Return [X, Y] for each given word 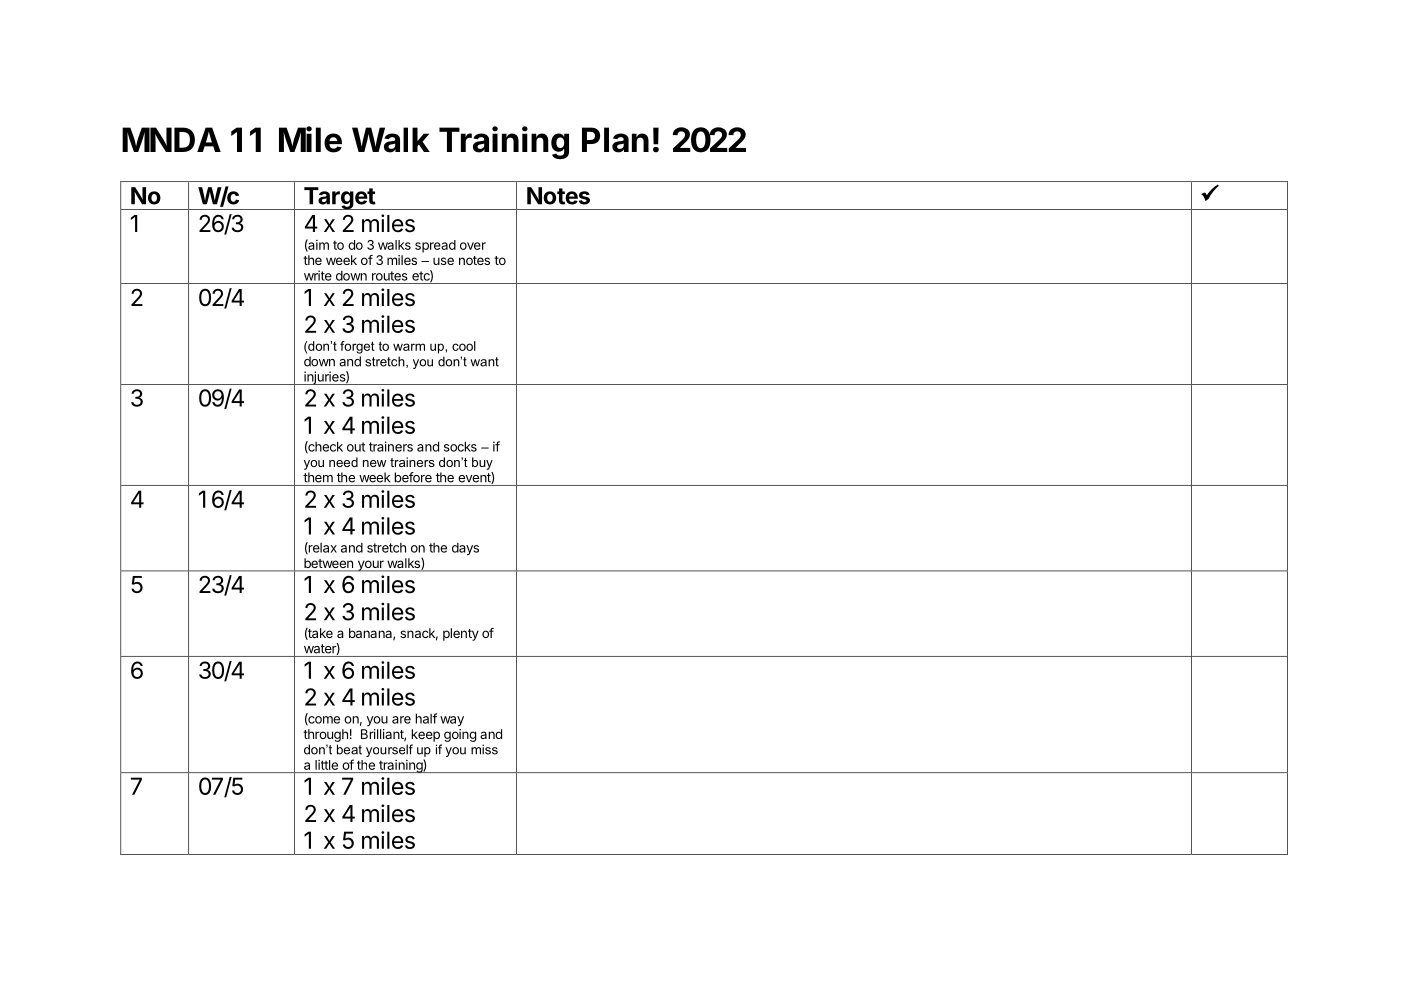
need [343, 462]
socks [460, 446]
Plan [615, 140]
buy [482, 463]
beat [349, 749]
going [460, 735]
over [473, 246]
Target [339, 198]
